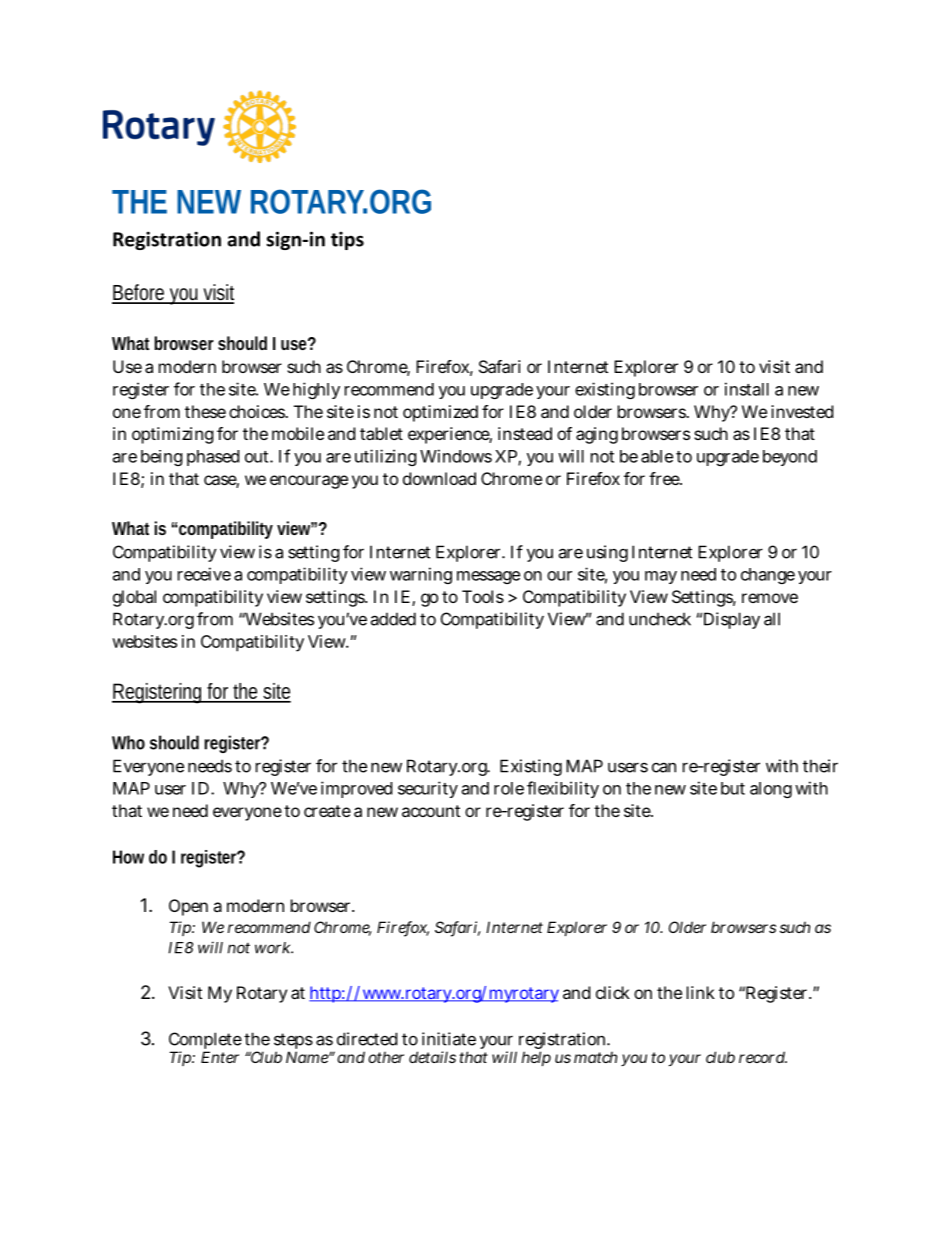 The image size is (952, 1233). What do you see at coordinates (134, 598) in the document?
I see `global` at bounding box center [134, 598].
